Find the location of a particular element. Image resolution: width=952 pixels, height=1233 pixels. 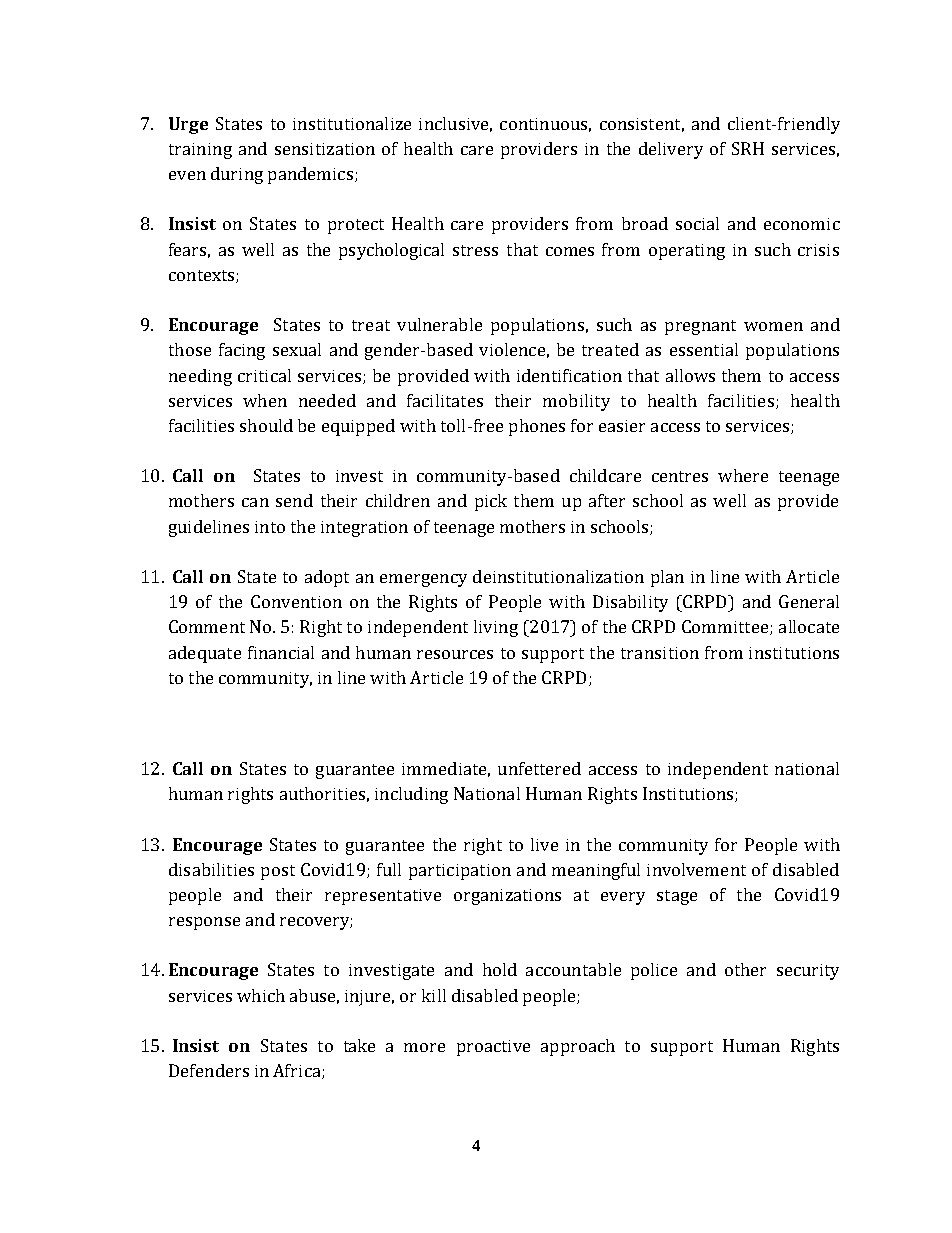

during is located at coordinates (237, 175).
